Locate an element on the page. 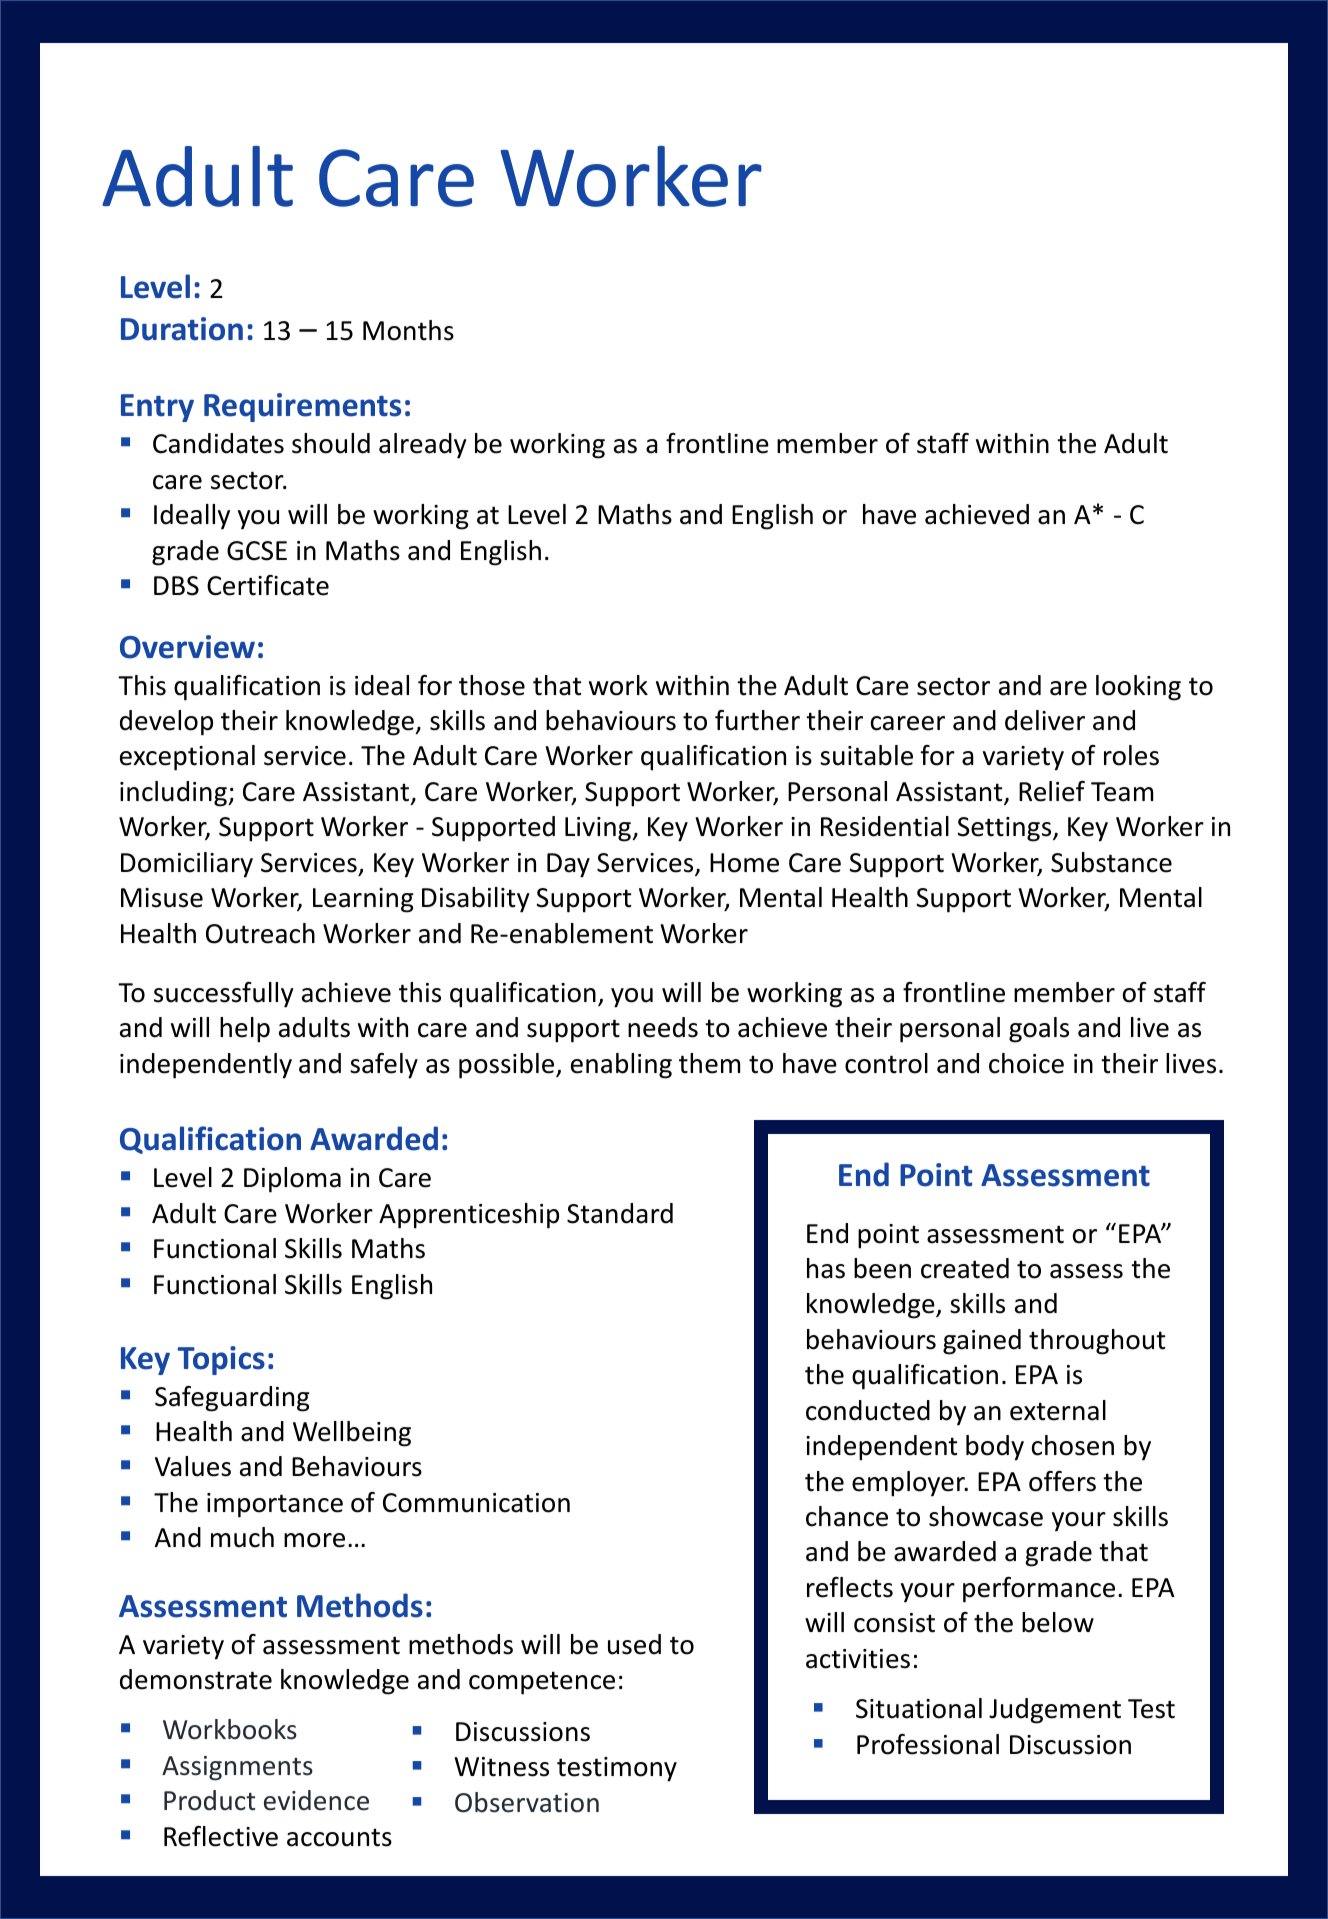 The height and width of the image is (1919, 1328). Requirements is located at coordinates (302, 407).
